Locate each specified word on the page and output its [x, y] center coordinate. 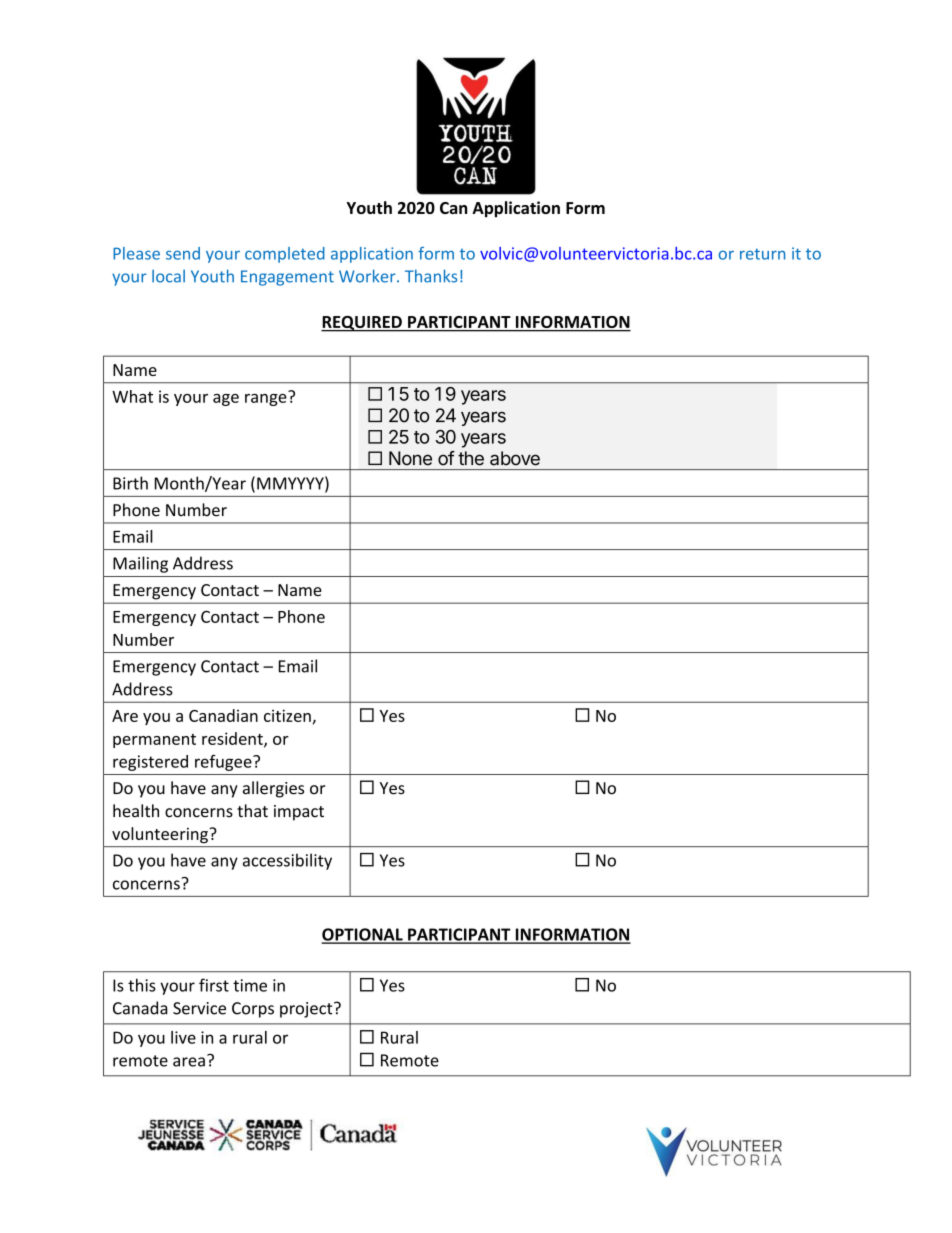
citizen [287, 715]
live [183, 1037]
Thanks [431, 276]
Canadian [223, 715]
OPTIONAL [363, 935]
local [168, 276]
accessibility [287, 861]
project [307, 1010]
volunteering [160, 835]
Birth [130, 483]
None [410, 458]
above [515, 458]
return [762, 254]
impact [299, 813]
